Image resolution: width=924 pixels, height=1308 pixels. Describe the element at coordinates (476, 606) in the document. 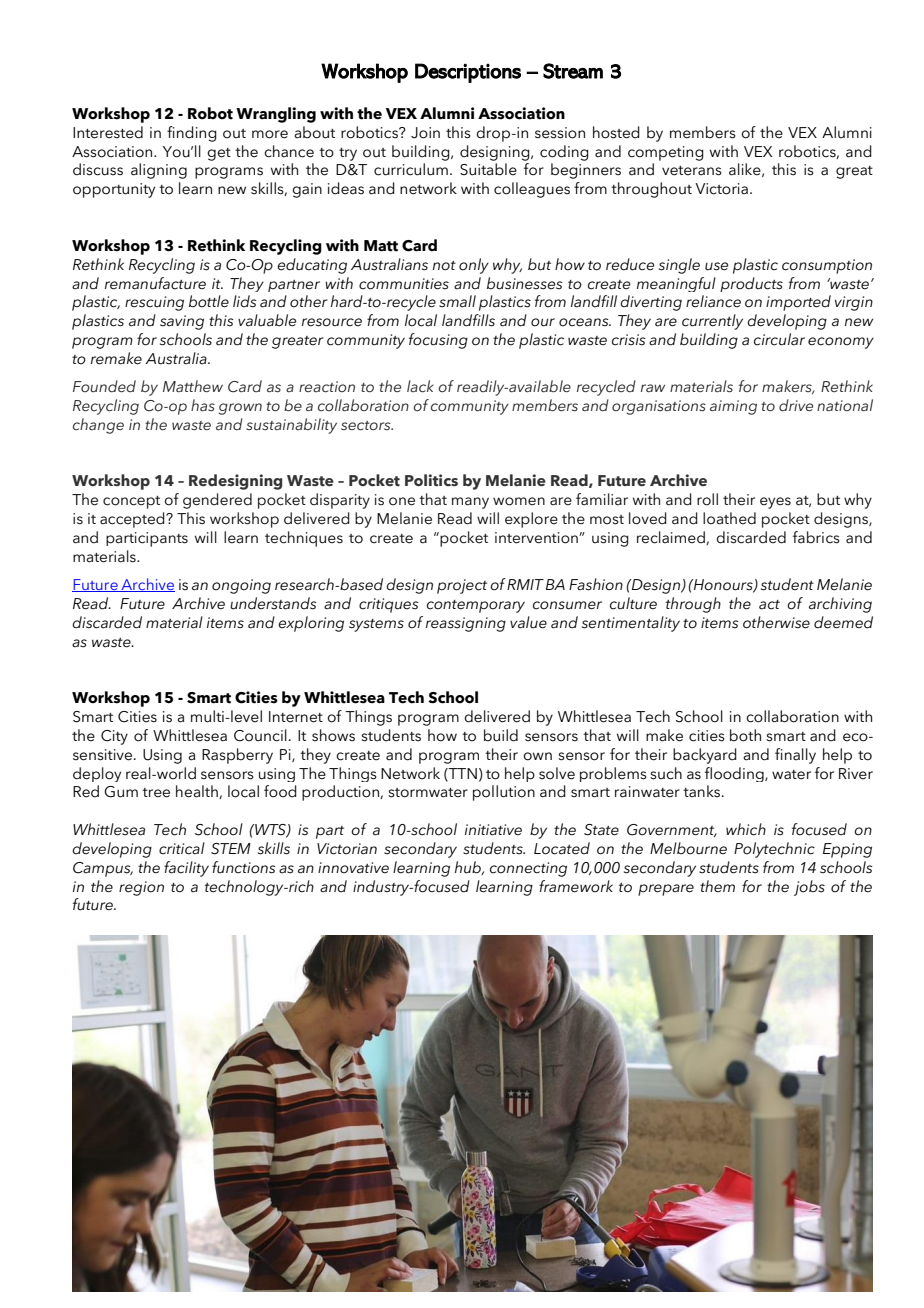

I see `contemporary` at that location.
